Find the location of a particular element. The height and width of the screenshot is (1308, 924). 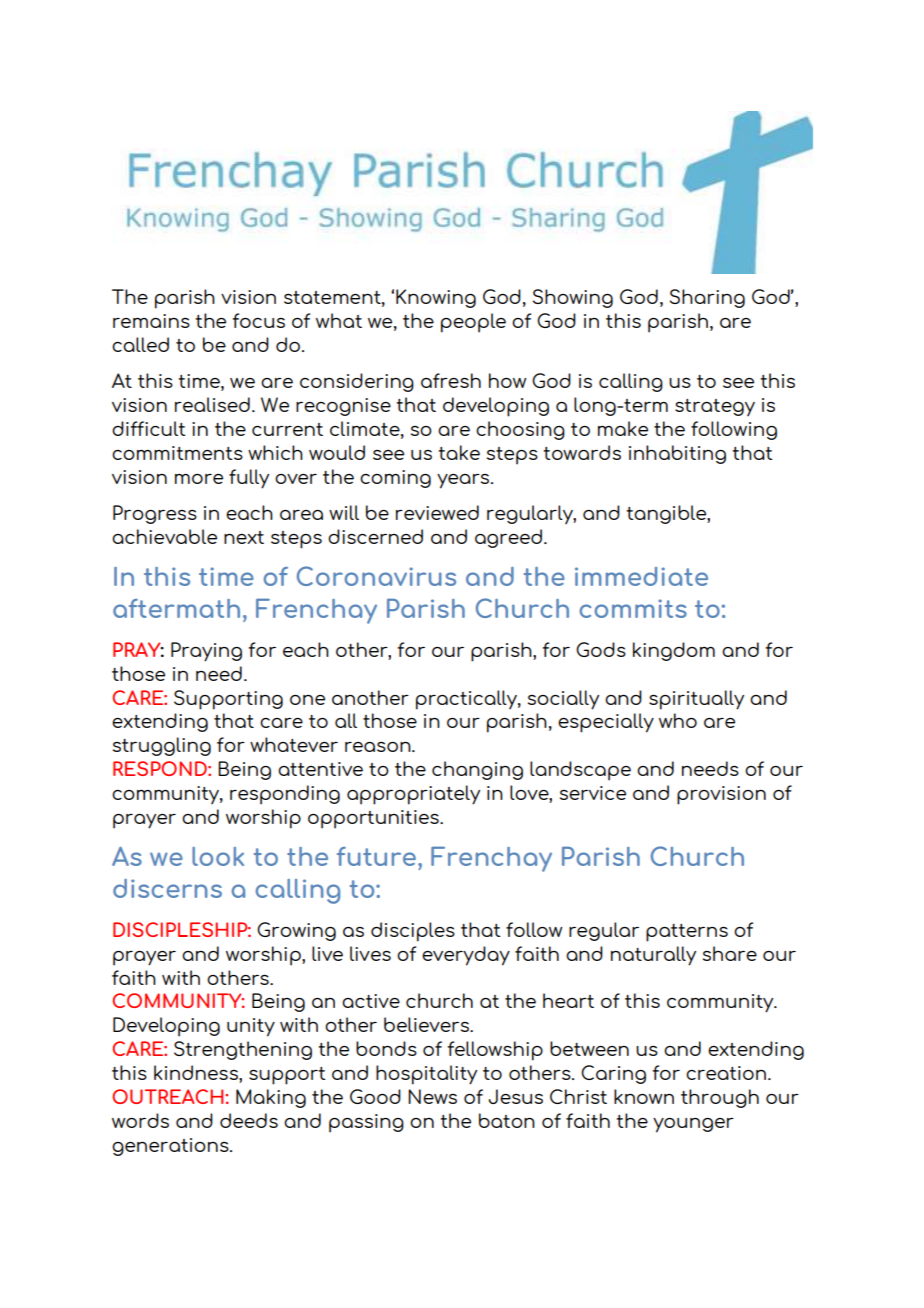

everyday is located at coordinates (466, 956).
